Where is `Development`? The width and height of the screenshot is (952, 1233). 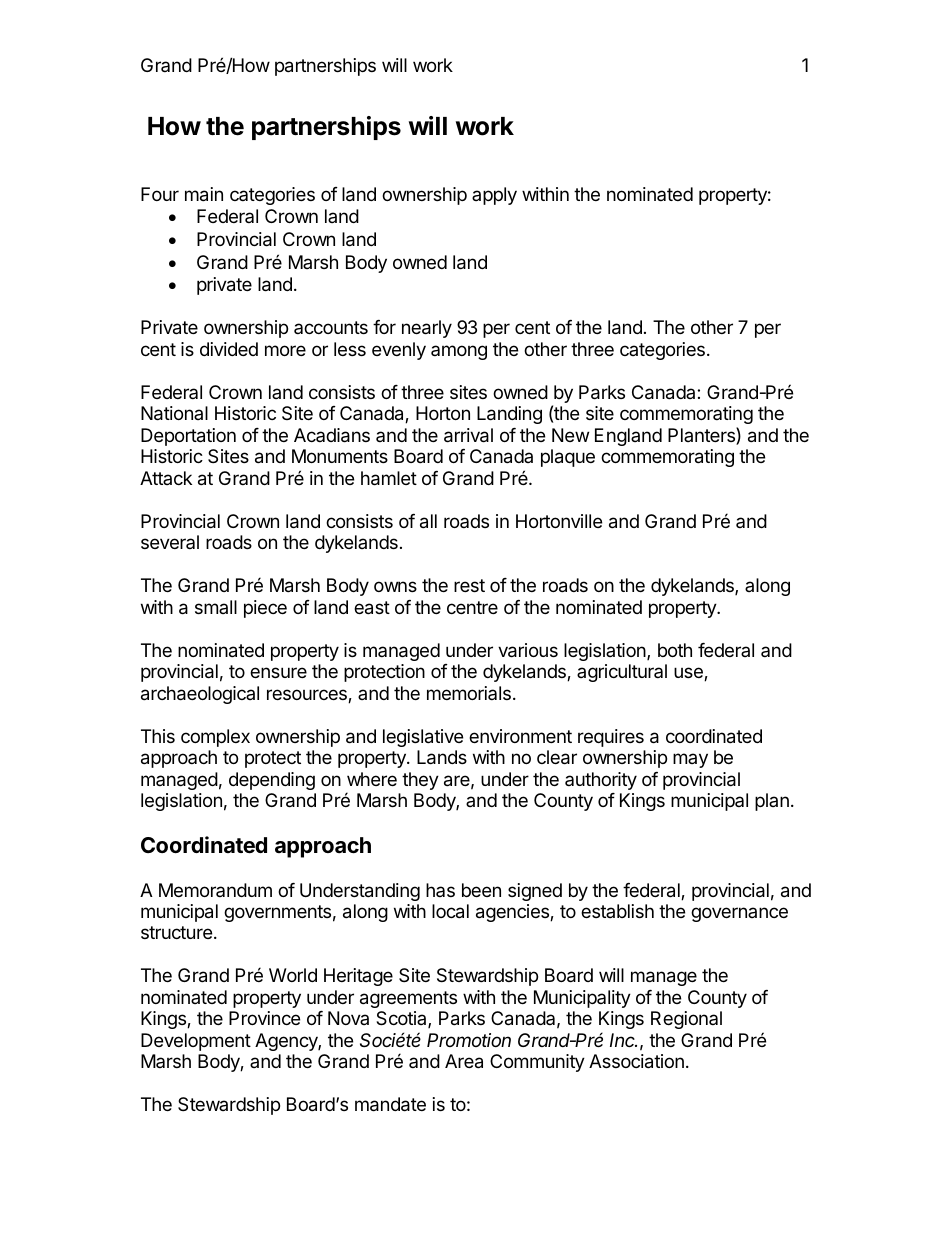
Development is located at coordinates (196, 1042).
